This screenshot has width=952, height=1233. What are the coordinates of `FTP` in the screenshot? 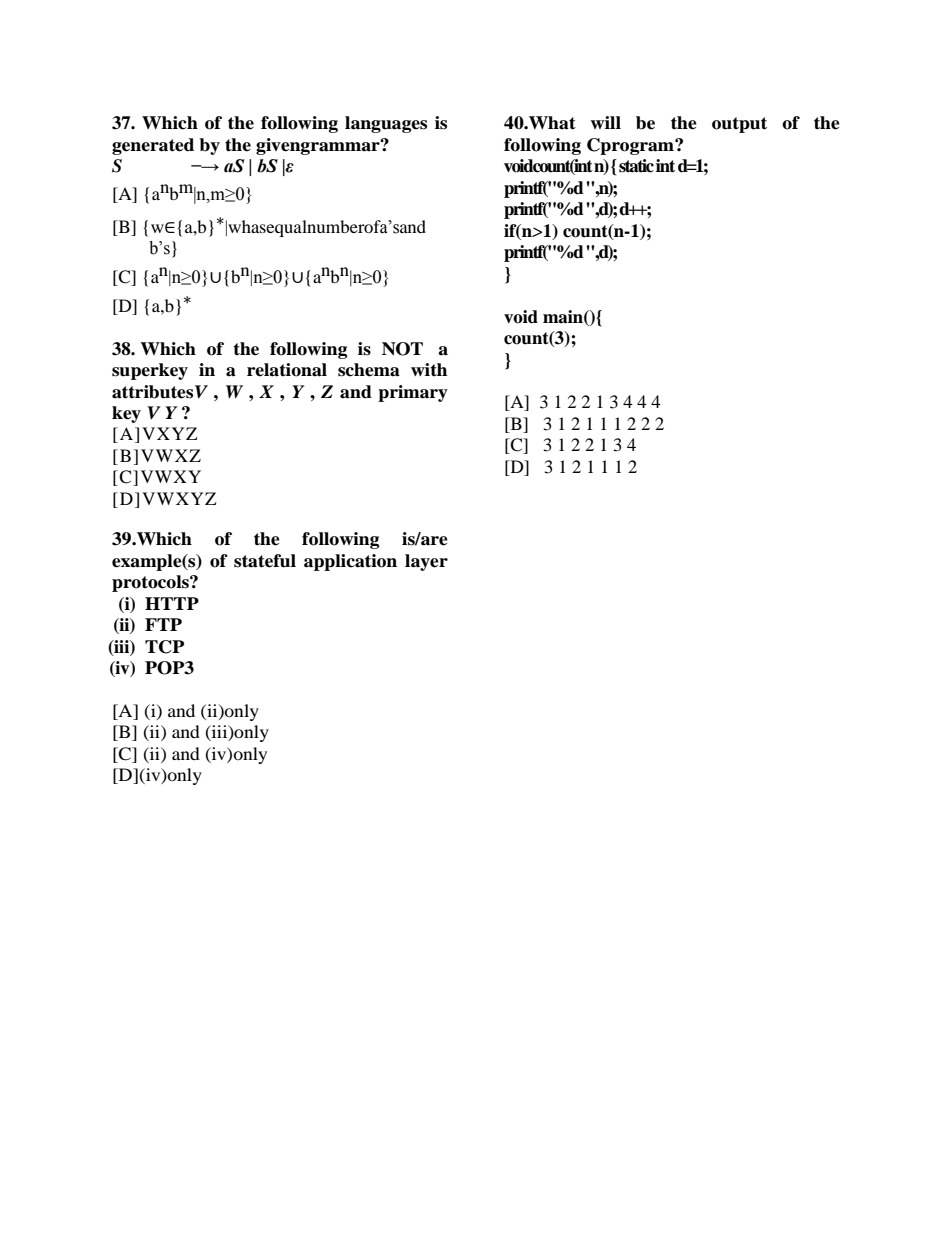 It's located at (163, 624).
